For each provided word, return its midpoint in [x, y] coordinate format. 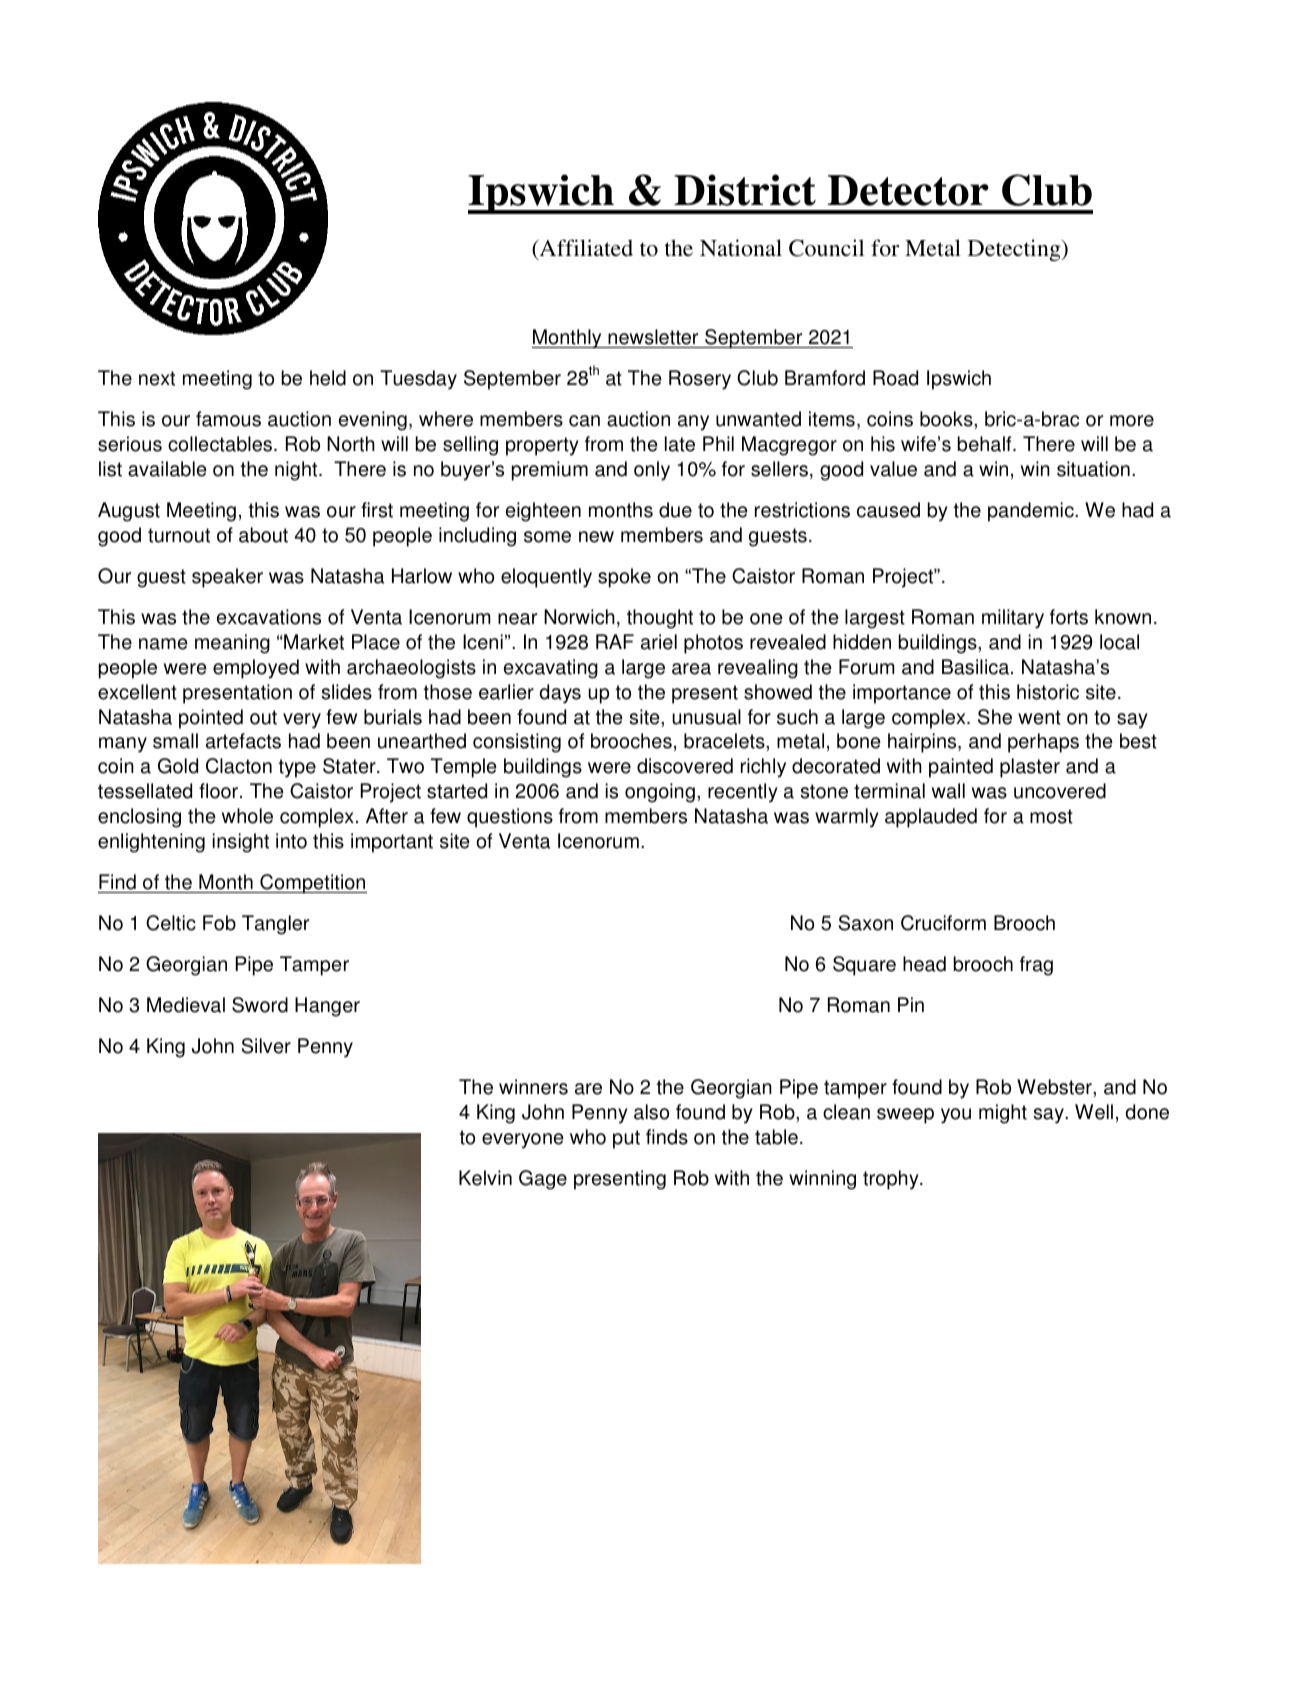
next [157, 378]
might [1003, 1114]
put [626, 1139]
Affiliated [585, 249]
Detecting [1015, 250]
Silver [266, 1046]
